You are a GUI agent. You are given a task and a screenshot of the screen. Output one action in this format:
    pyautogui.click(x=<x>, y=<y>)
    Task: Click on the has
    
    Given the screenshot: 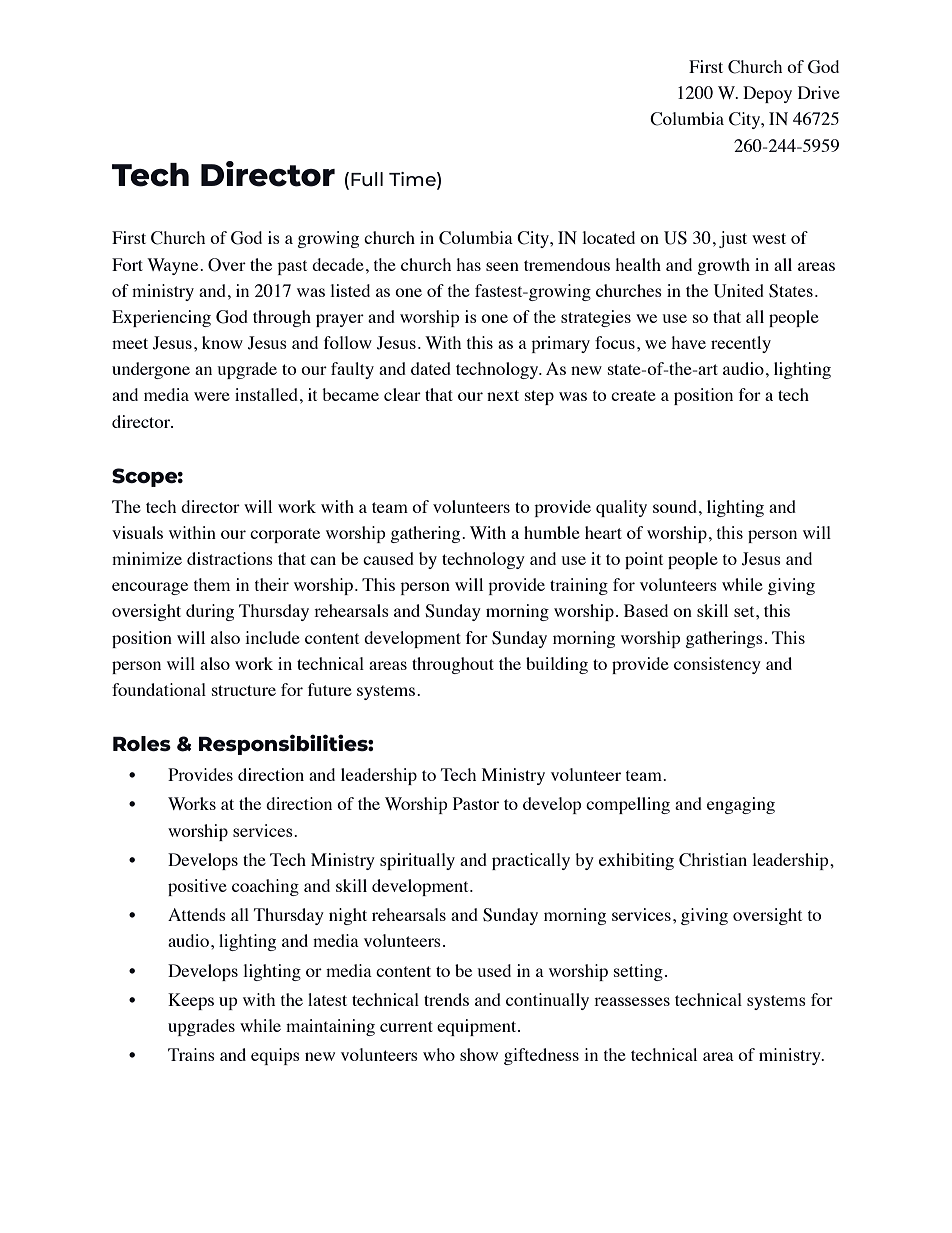 What is the action you would take?
    pyautogui.click(x=468, y=264)
